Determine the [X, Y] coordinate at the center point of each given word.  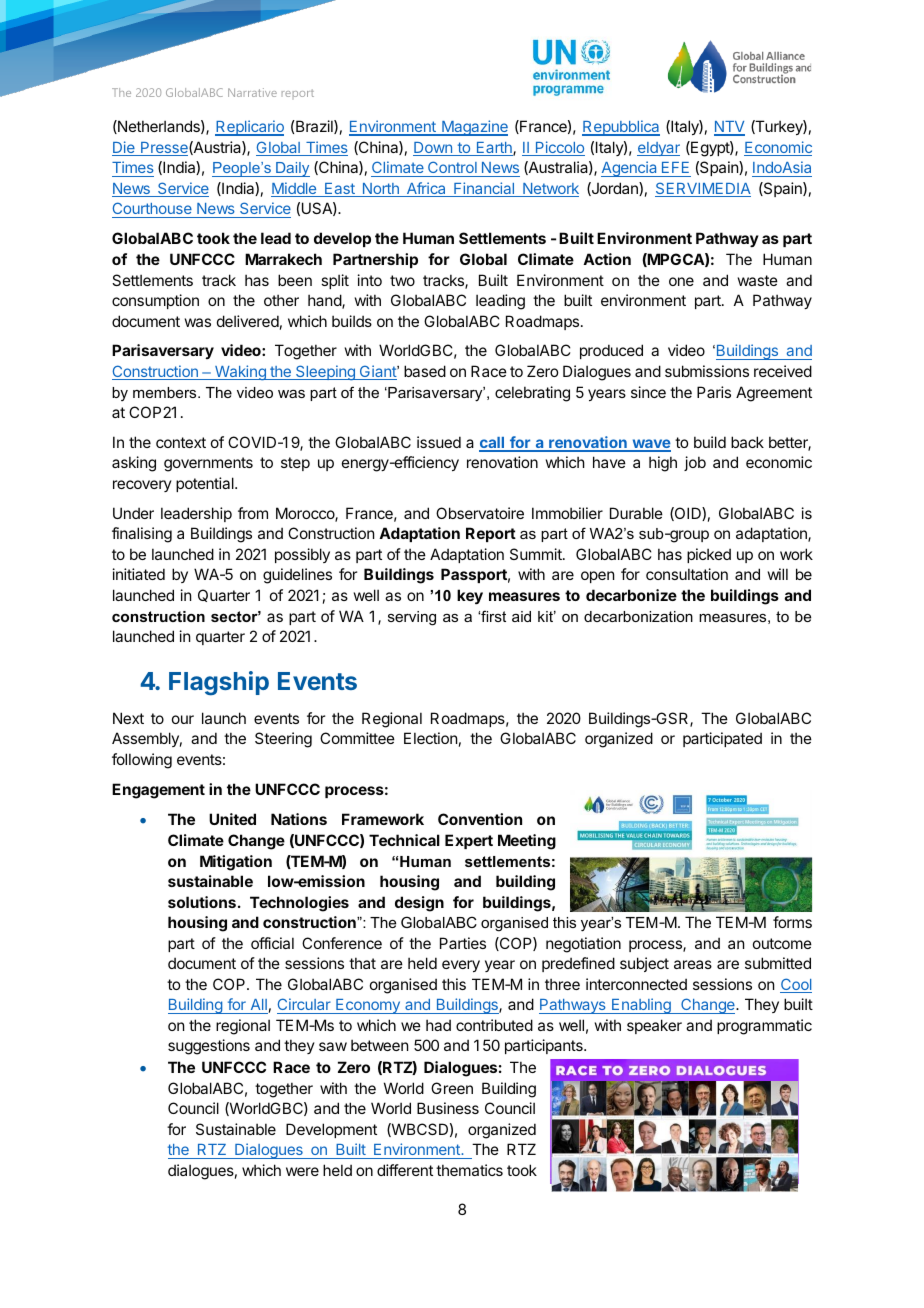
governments [208, 464]
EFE [675, 167]
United [232, 819]
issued [439, 442]
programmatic [764, 1027]
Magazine [474, 128]
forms [792, 922]
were [302, 1171]
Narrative [252, 92]
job [695, 463]
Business [448, 1108]
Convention [480, 819]
